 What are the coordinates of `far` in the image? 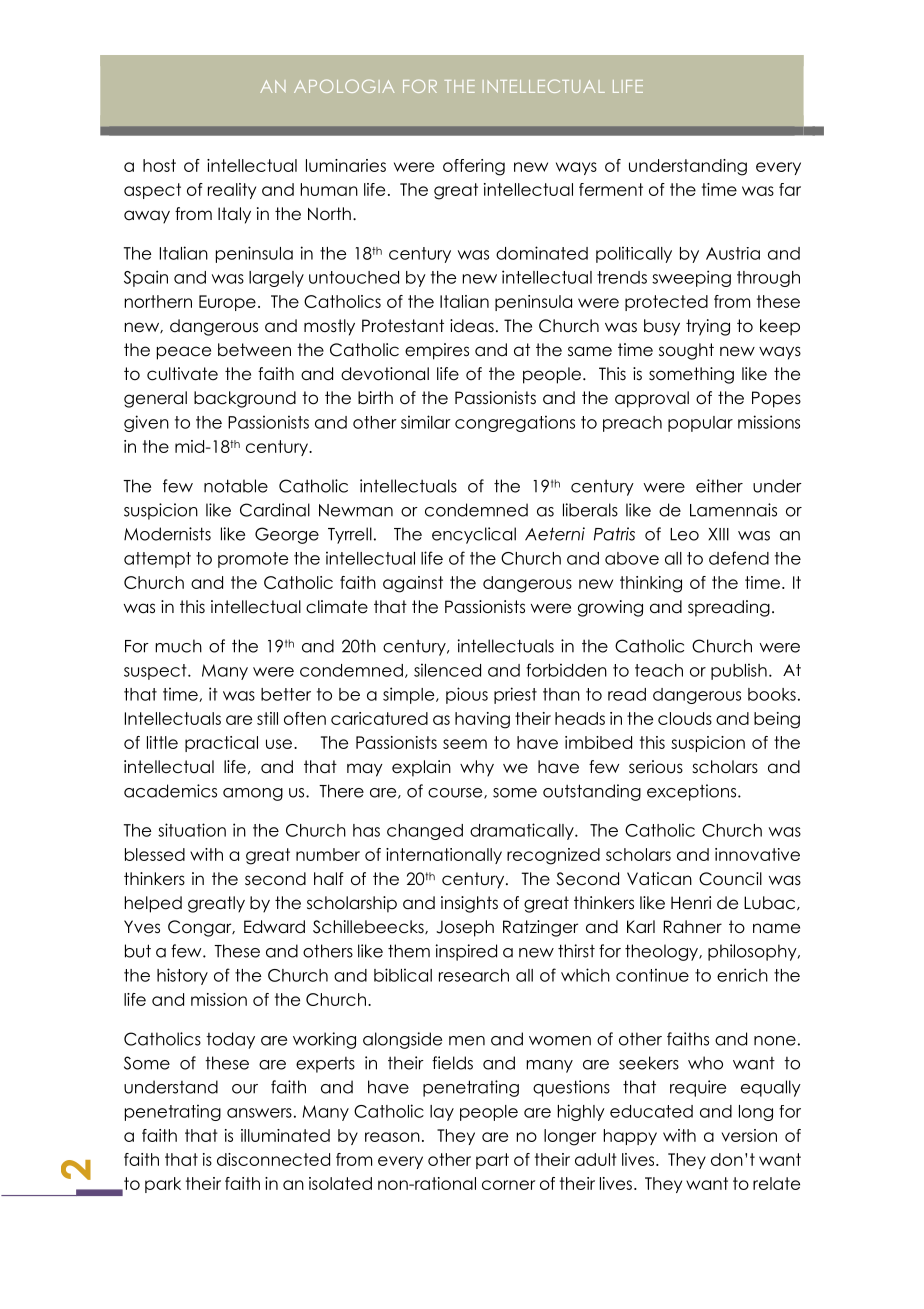 It's located at (790, 189).
